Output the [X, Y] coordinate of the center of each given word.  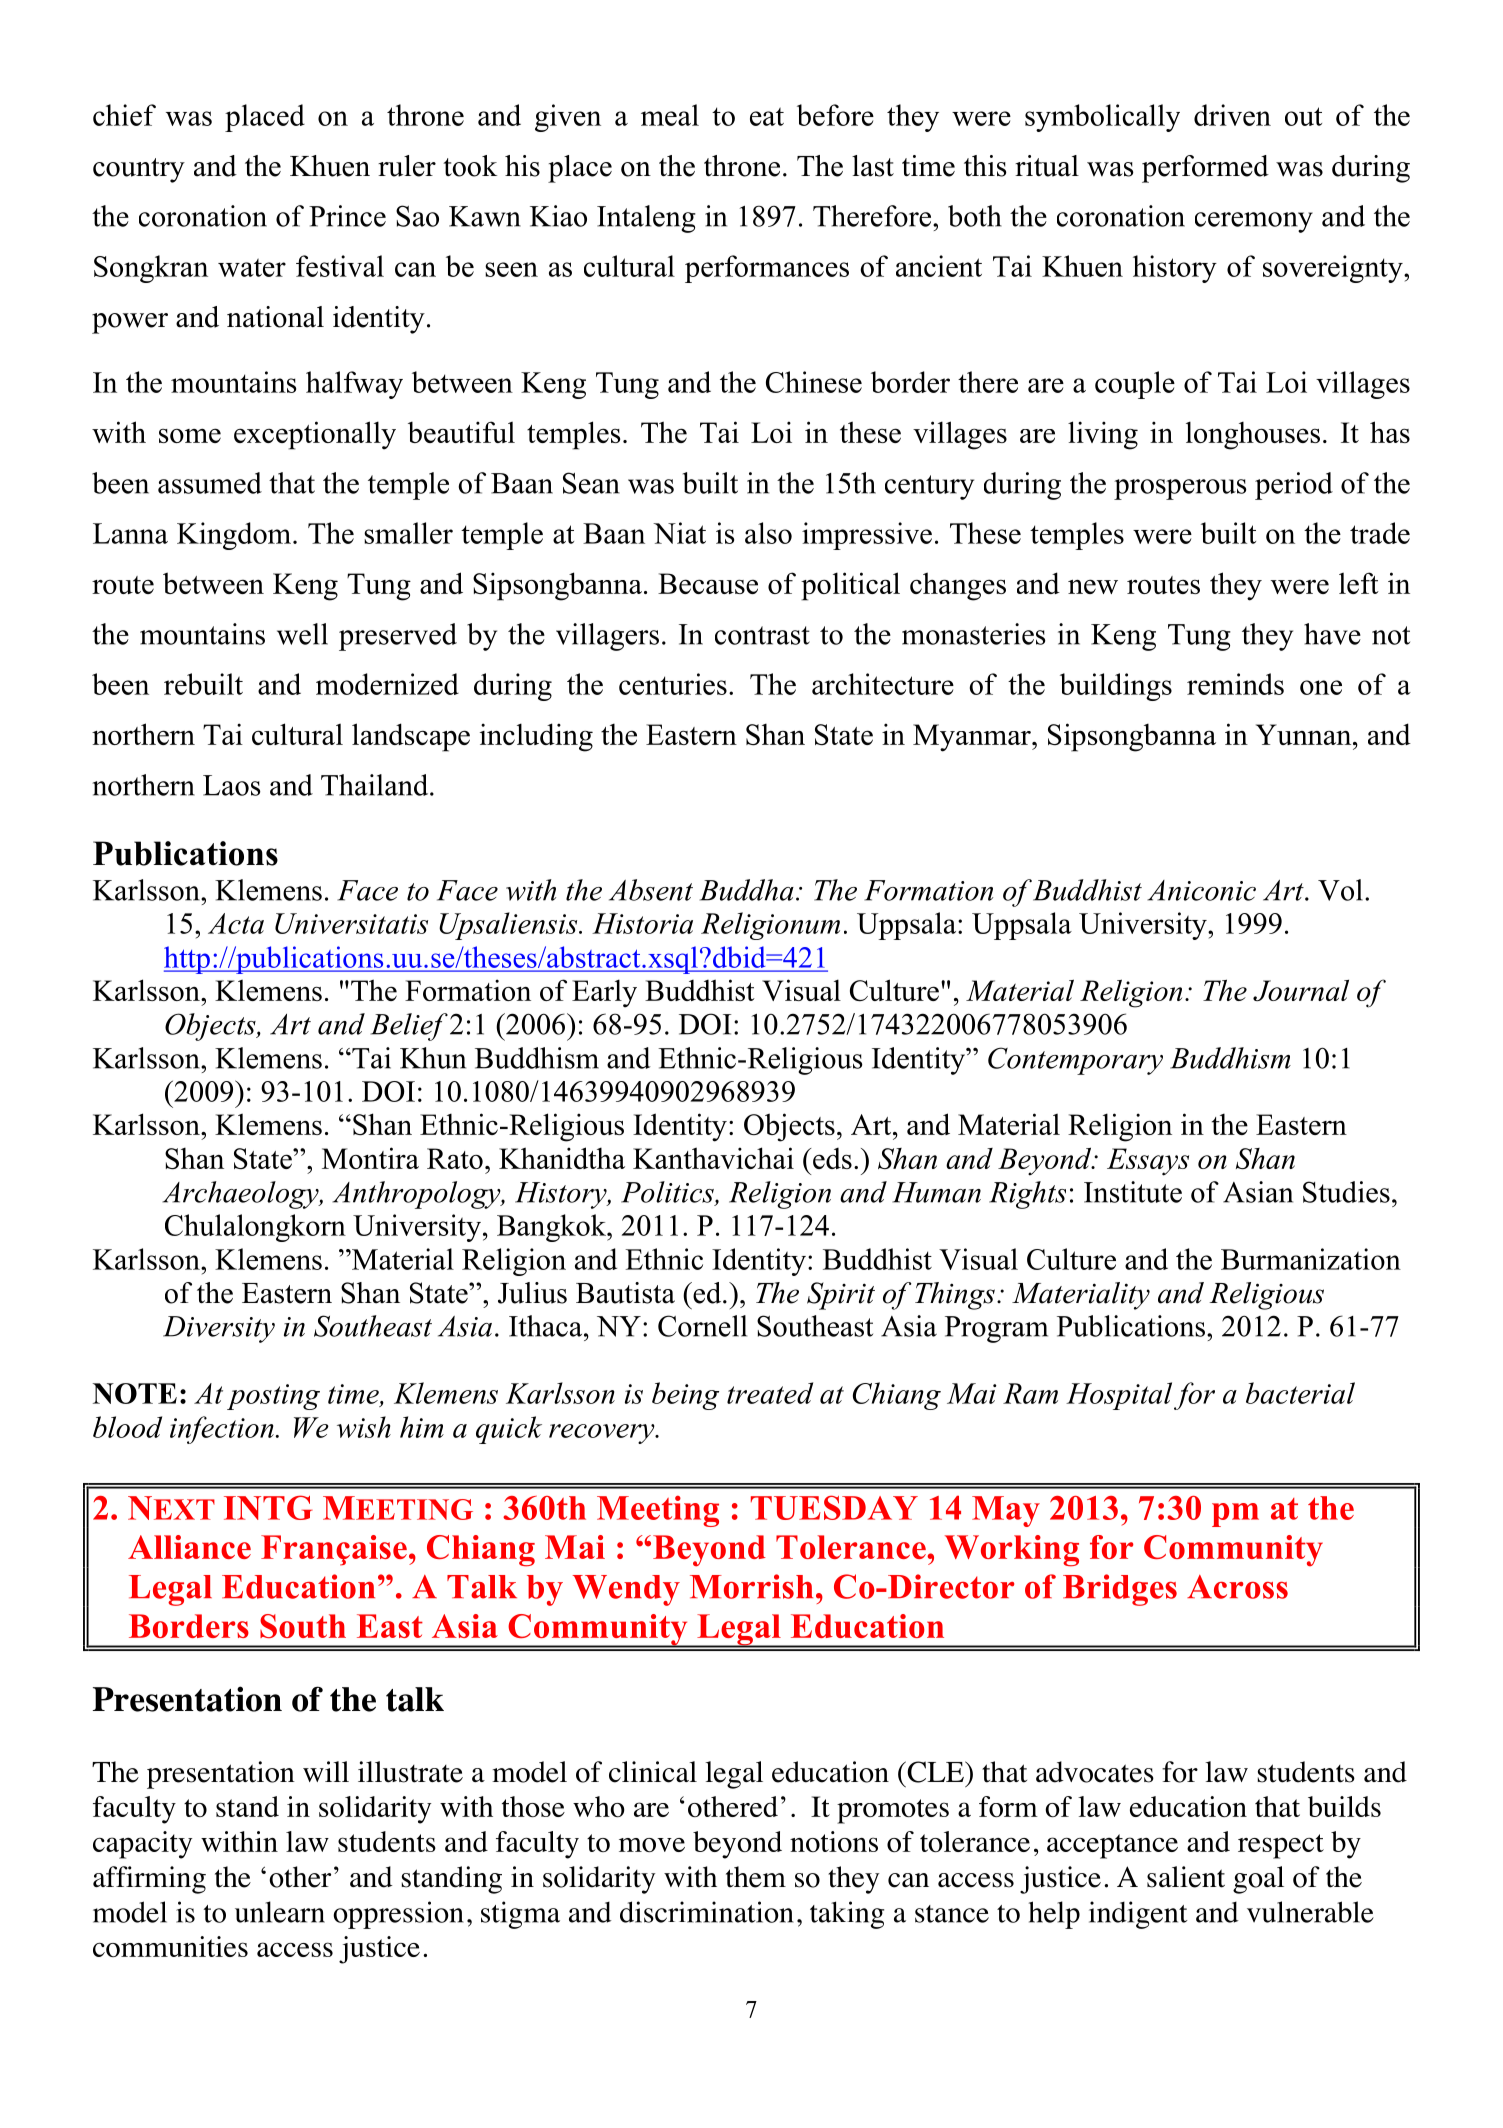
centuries [673, 684]
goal [1258, 1880]
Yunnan [1305, 734]
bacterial [1300, 1393]
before [835, 115]
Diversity [219, 1329]
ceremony [1254, 222]
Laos [232, 785]
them [756, 1877]
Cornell [702, 1326]
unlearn [280, 1912]
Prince [347, 216]
